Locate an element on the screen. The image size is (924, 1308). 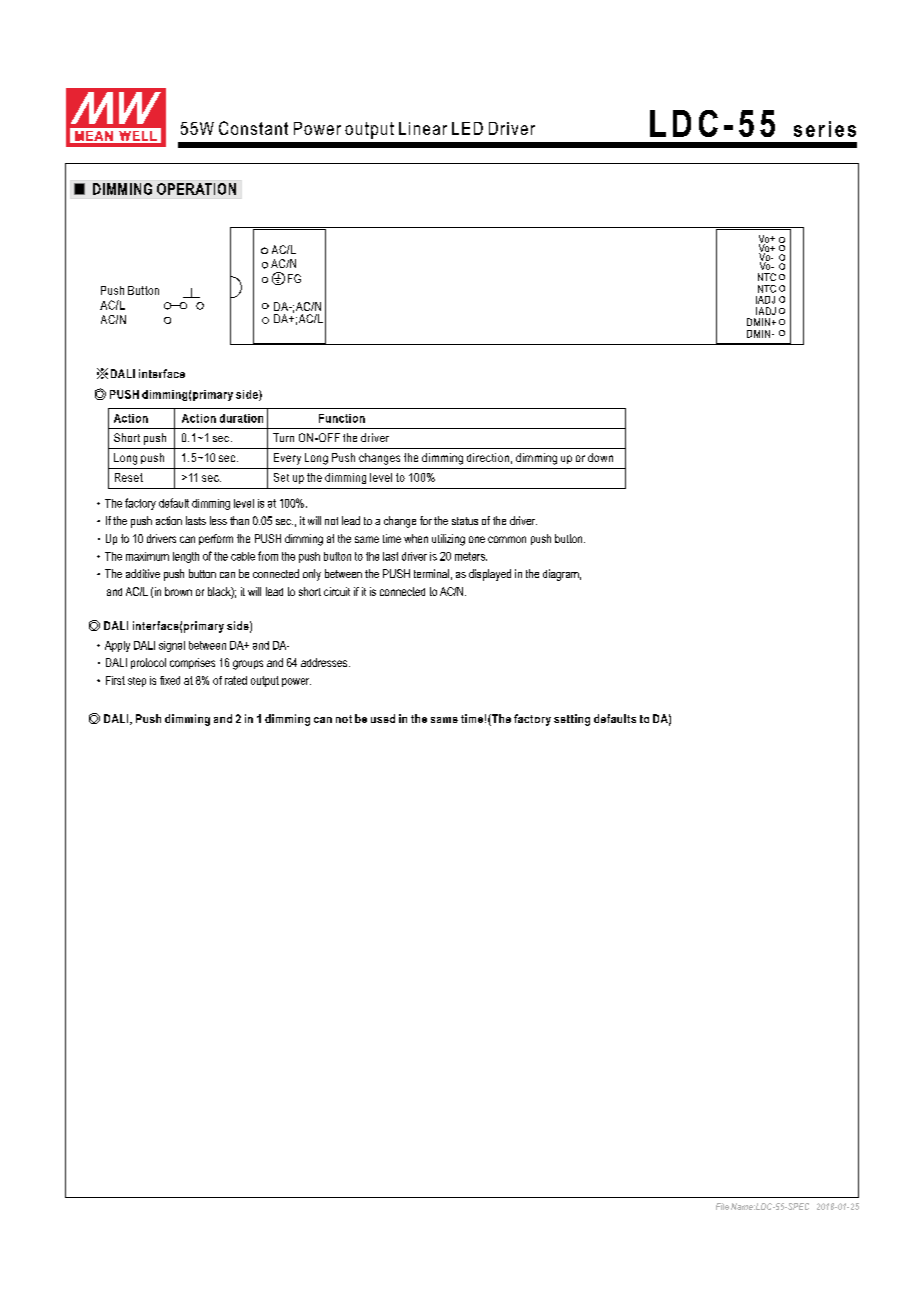
used is located at coordinates (383, 718).
